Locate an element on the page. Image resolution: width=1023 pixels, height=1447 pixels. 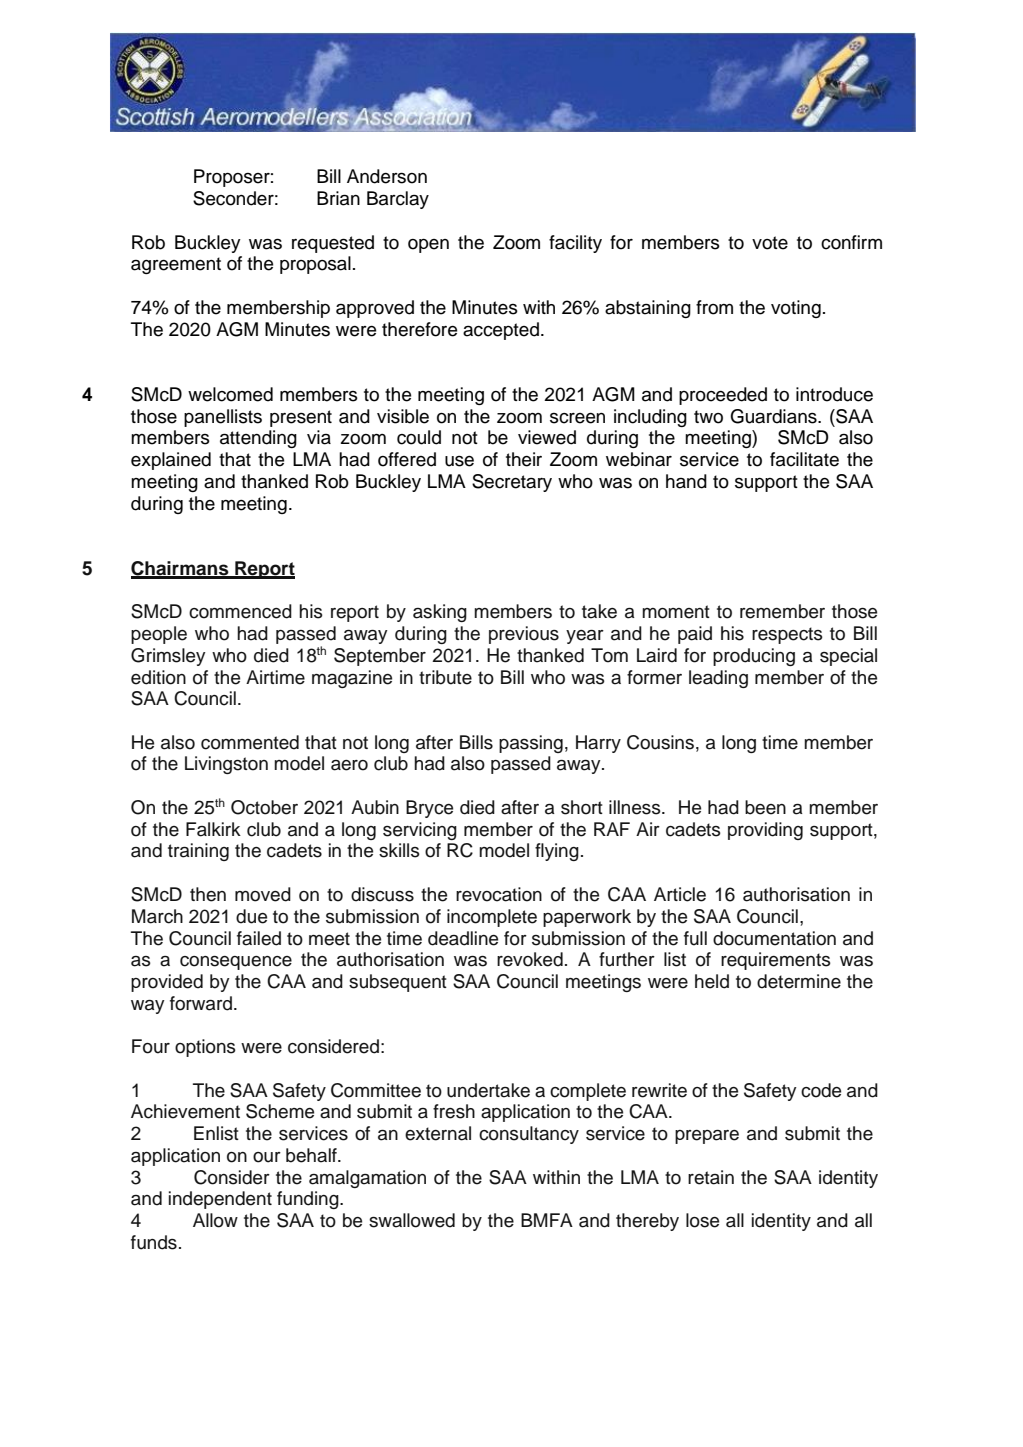
passing is located at coordinates (531, 744).
